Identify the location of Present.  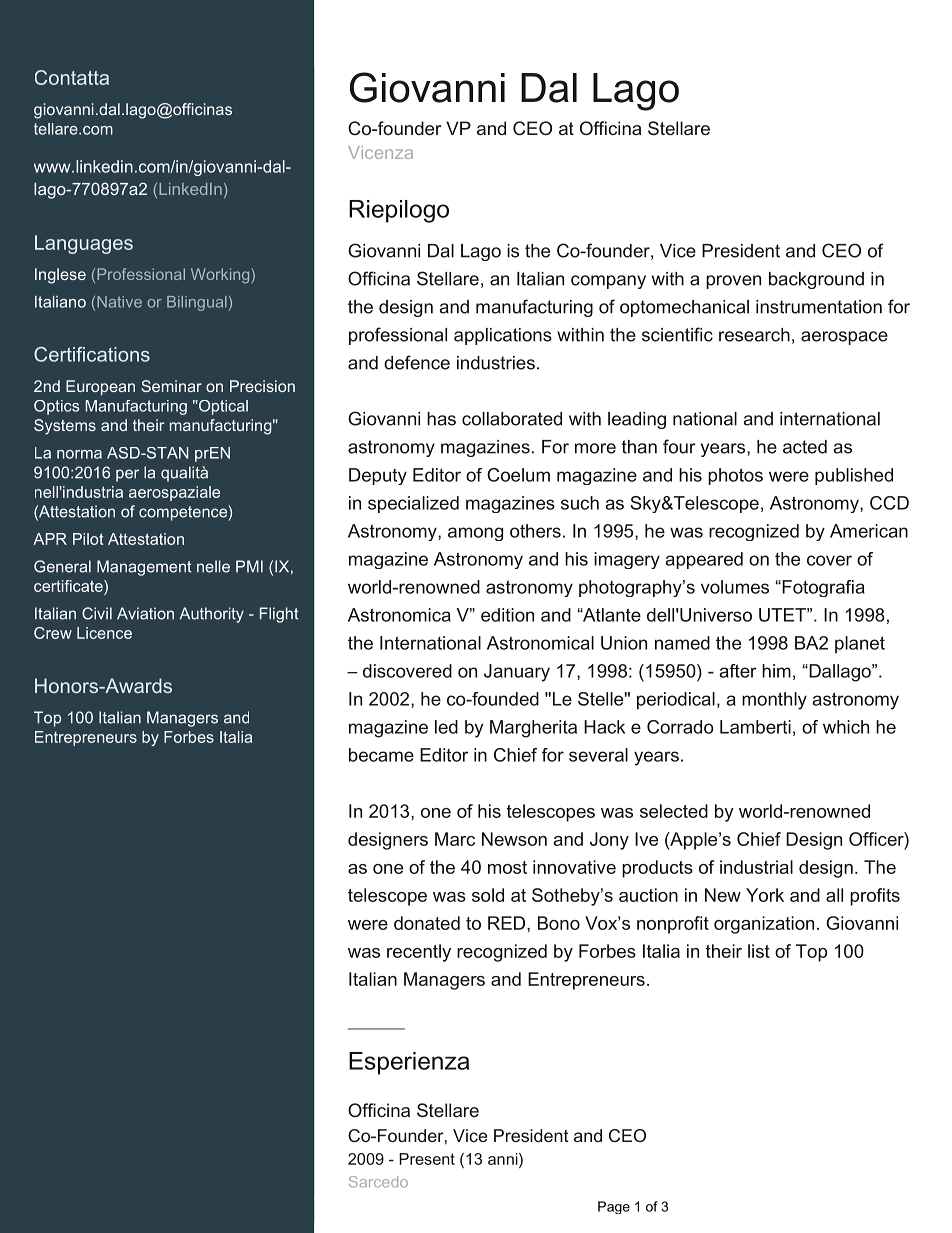
(427, 1159).
